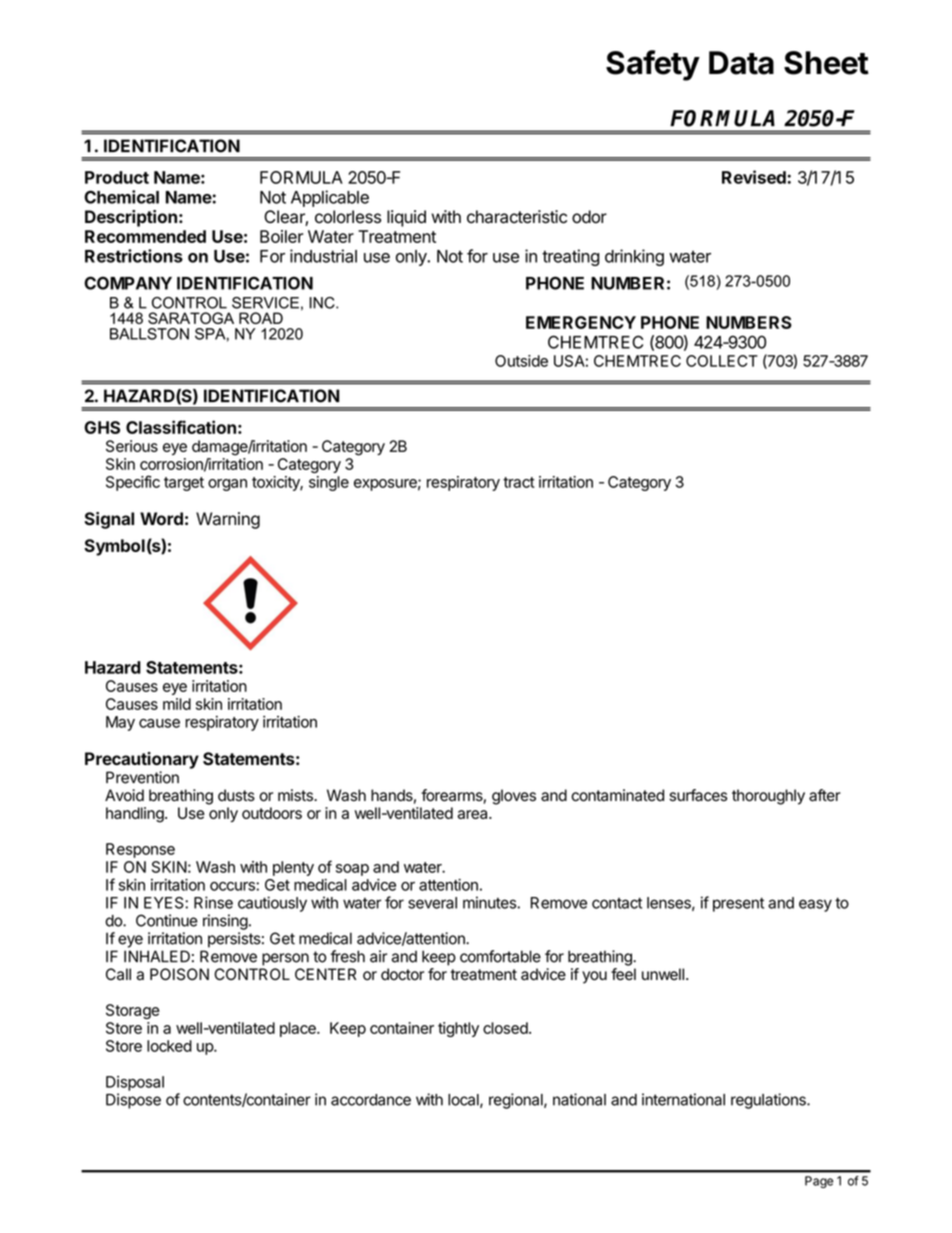 This image has width=952, height=1233. I want to click on Dispose, so click(133, 1101).
